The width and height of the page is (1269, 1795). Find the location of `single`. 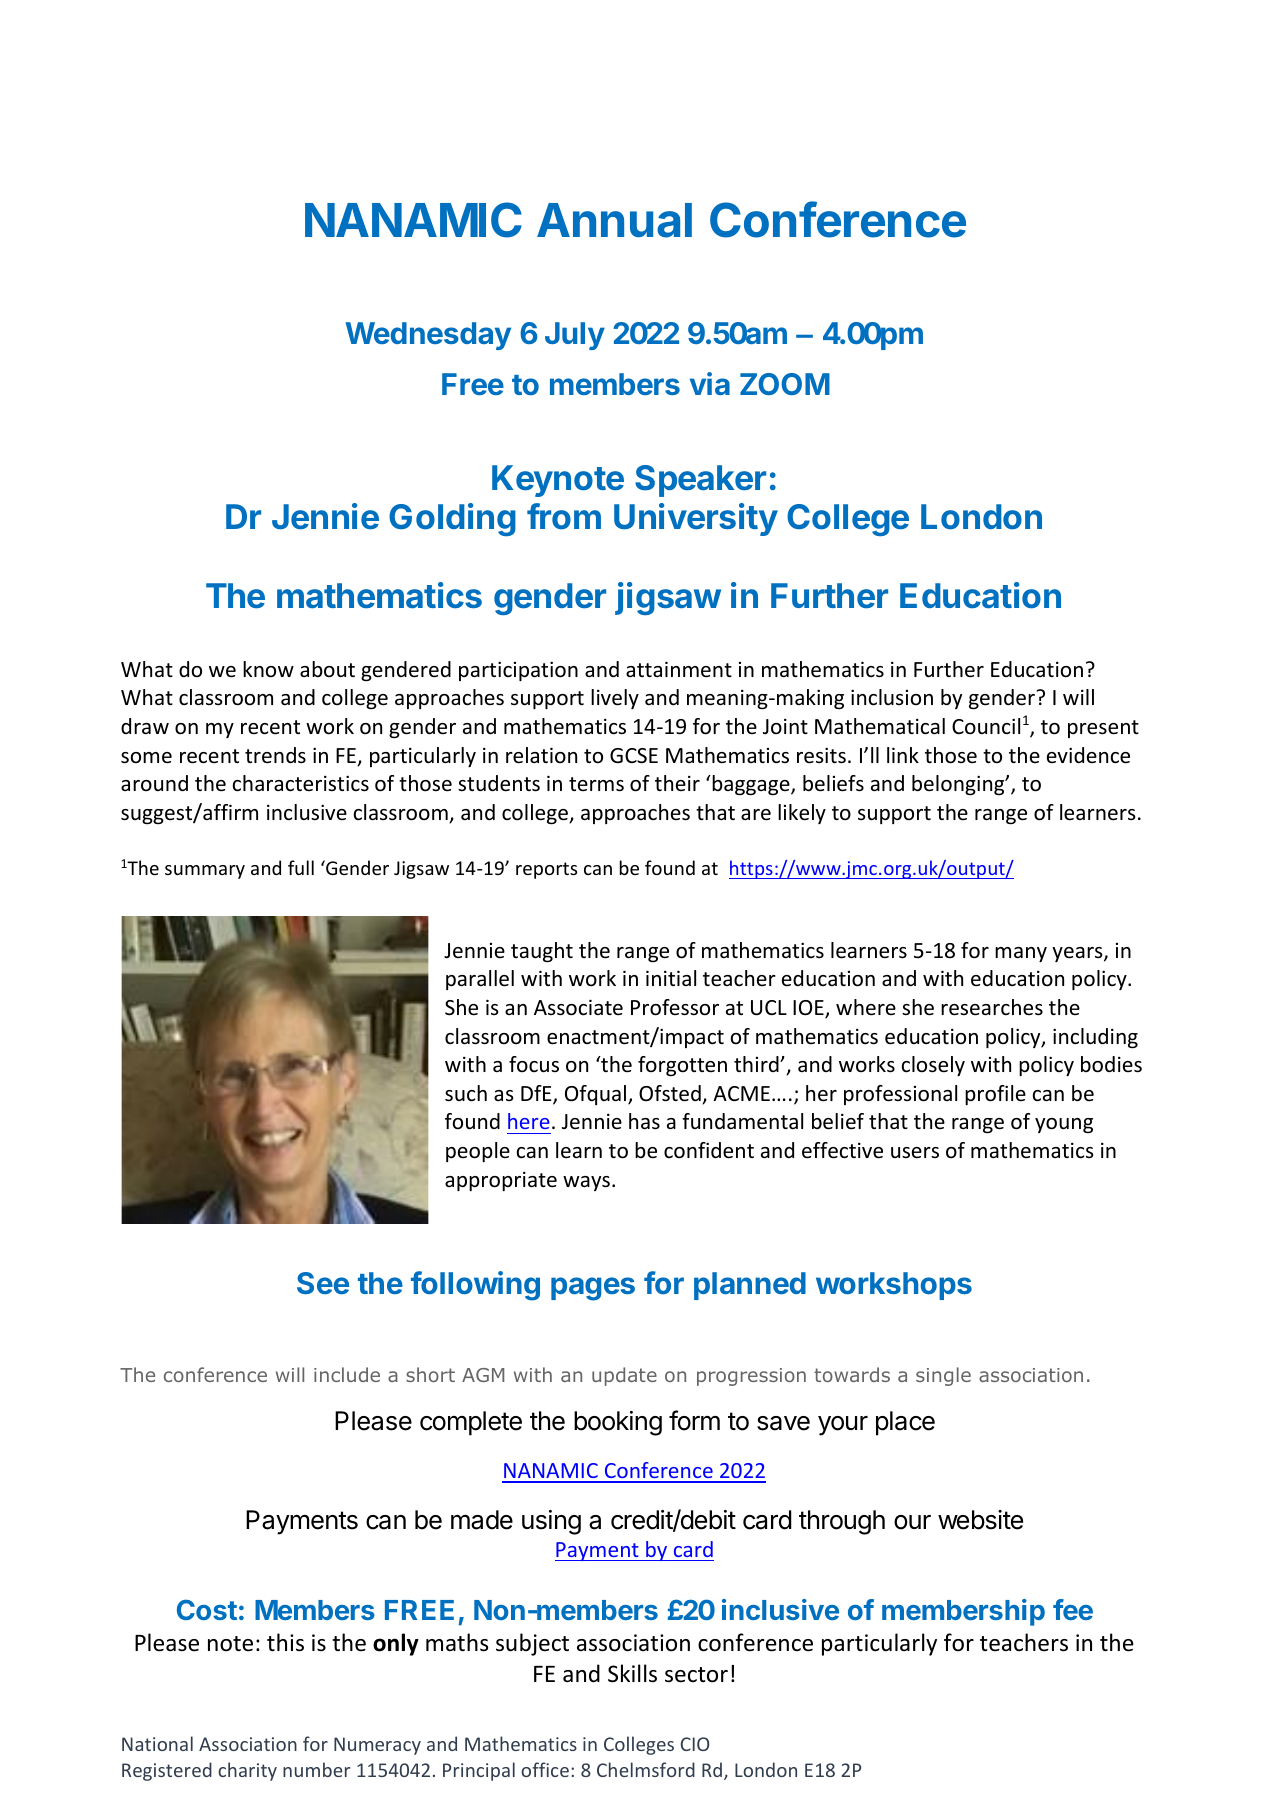

single is located at coordinates (943, 1376).
